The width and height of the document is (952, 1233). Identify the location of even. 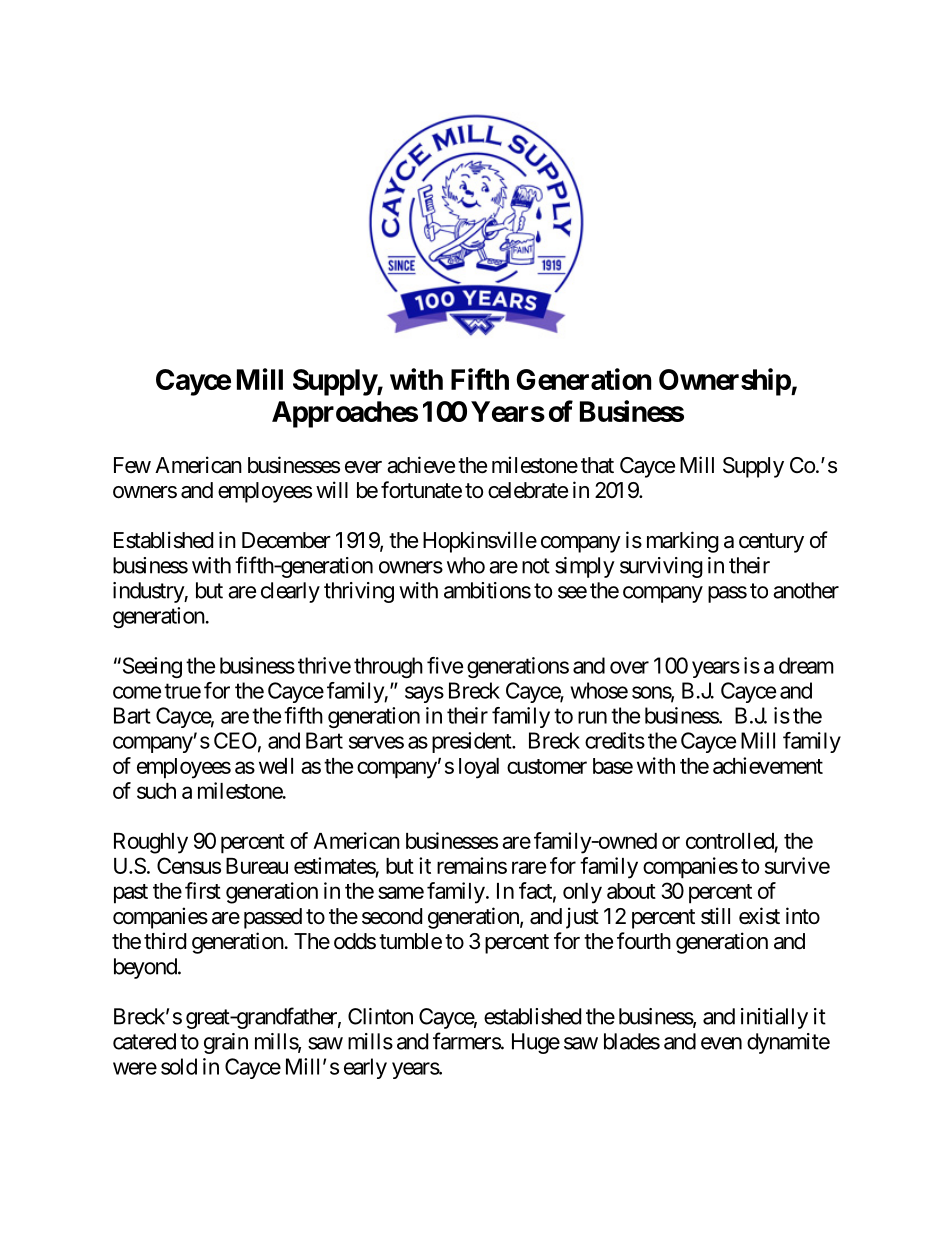
(721, 1043).
